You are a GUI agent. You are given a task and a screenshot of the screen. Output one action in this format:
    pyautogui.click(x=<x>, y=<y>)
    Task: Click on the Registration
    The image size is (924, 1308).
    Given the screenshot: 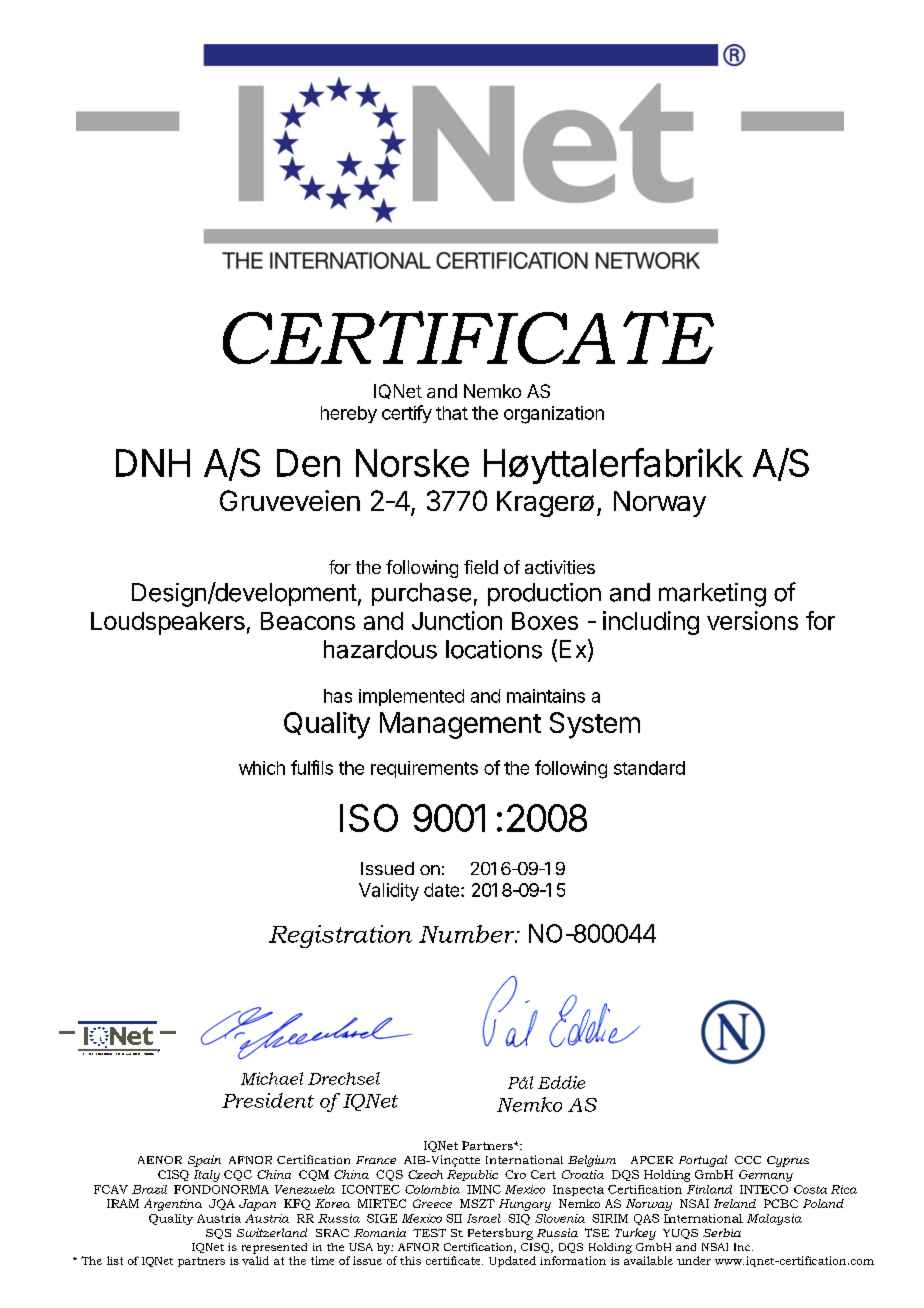 What is the action you would take?
    pyautogui.click(x=340, y=936)
